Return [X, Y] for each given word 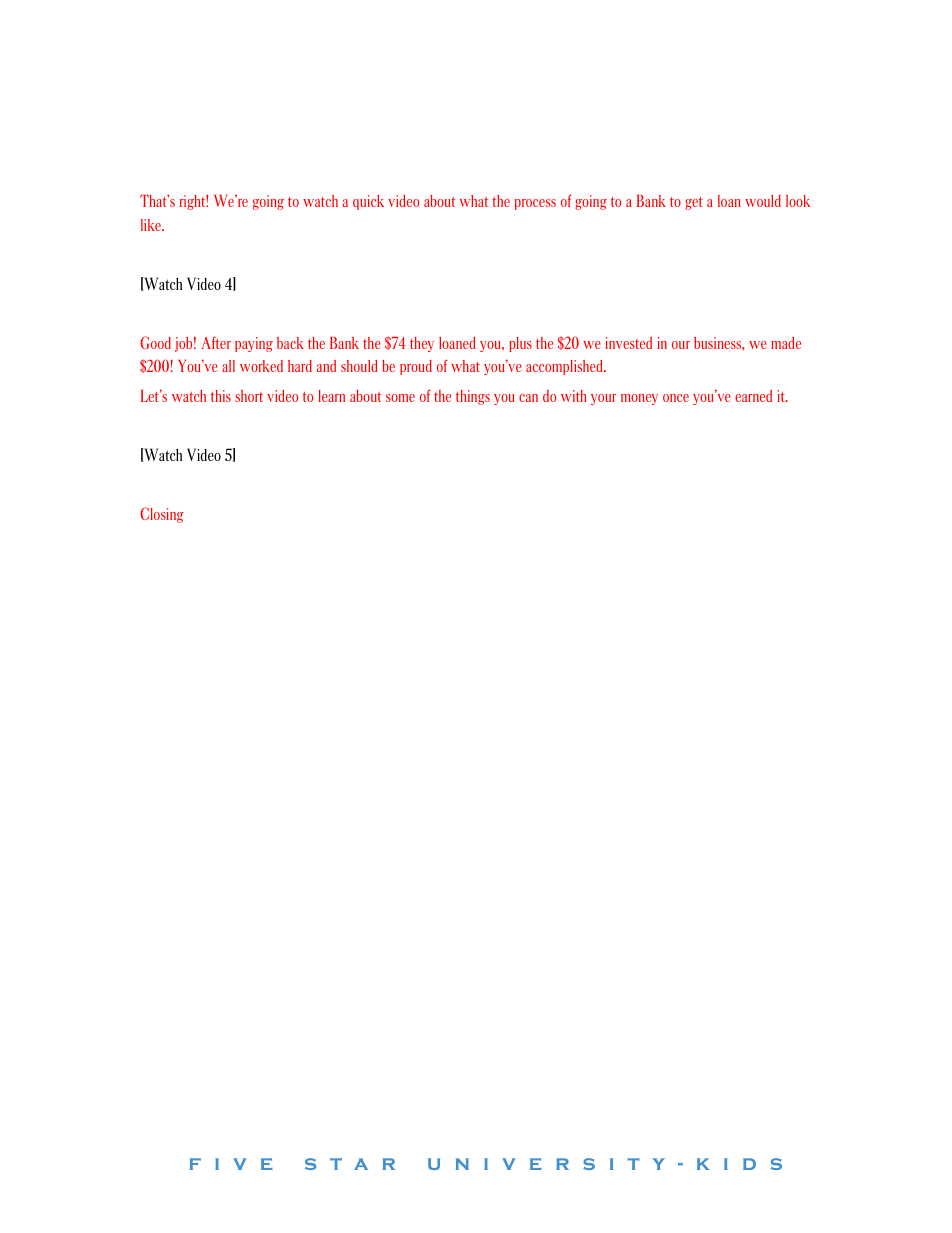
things [473, 397]
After [216, 342]
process [535, 204]
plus [520, 344]
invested [628, 343]
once [676, 398]
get [694, 203]
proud [416, 367]
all [228, 366]
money [639, 399]
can [528, 398]
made [786, 343]
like [152, 225]
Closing [162, 515]
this [221, 396]
